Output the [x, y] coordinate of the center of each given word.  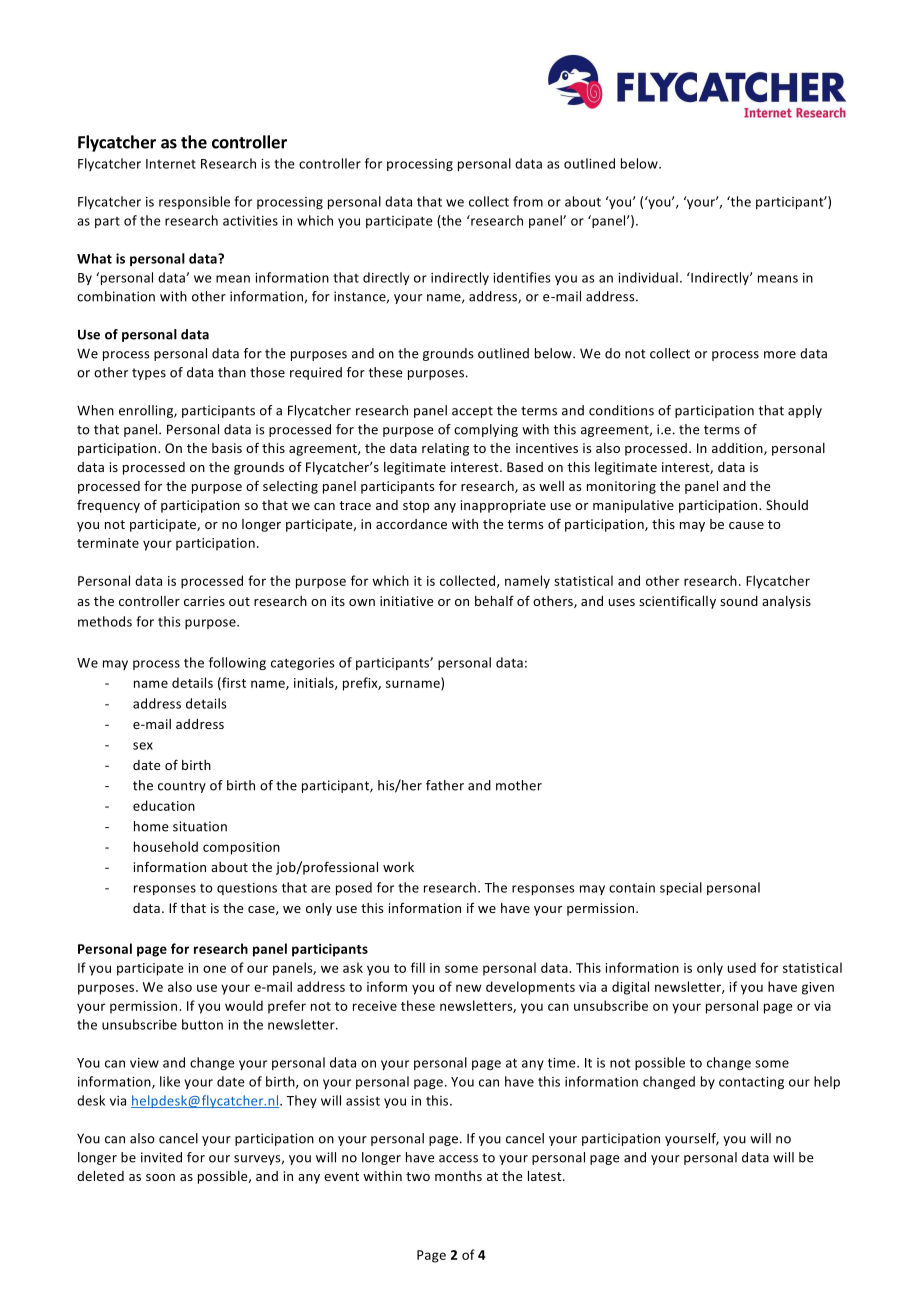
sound [739, 601]
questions [247, 889]
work [398, 867]
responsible [194, 202]
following [237, 663]
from [528, 201]
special [681, 888]
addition [738, 449]
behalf [494, 600]
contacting [751, 1083]
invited [161, 1157]
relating [445, 449]
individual [648, 277]
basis [227, 448]
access [458, 1159]
